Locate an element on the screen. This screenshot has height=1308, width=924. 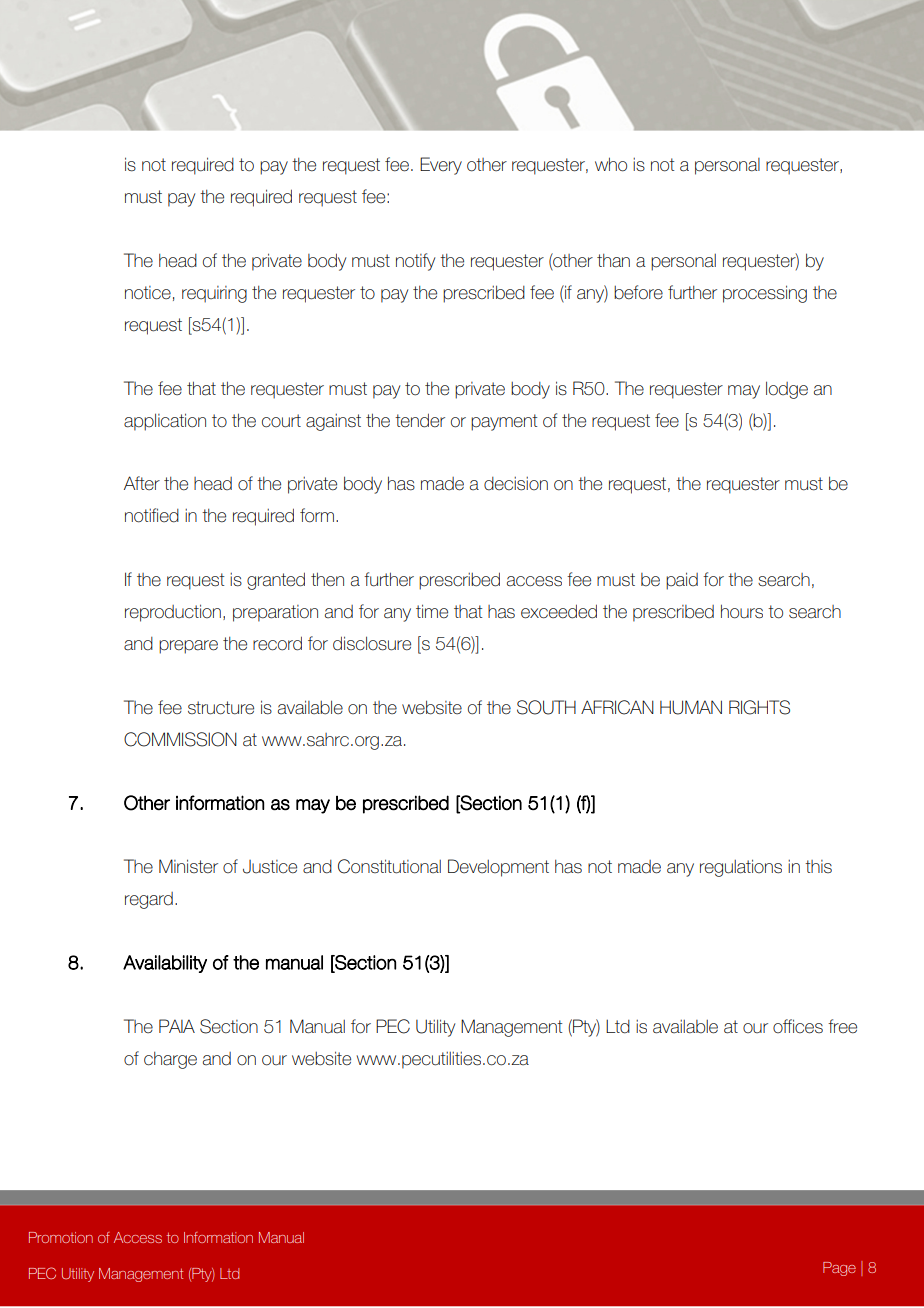
Page is located at coordinates (839, 1269).
